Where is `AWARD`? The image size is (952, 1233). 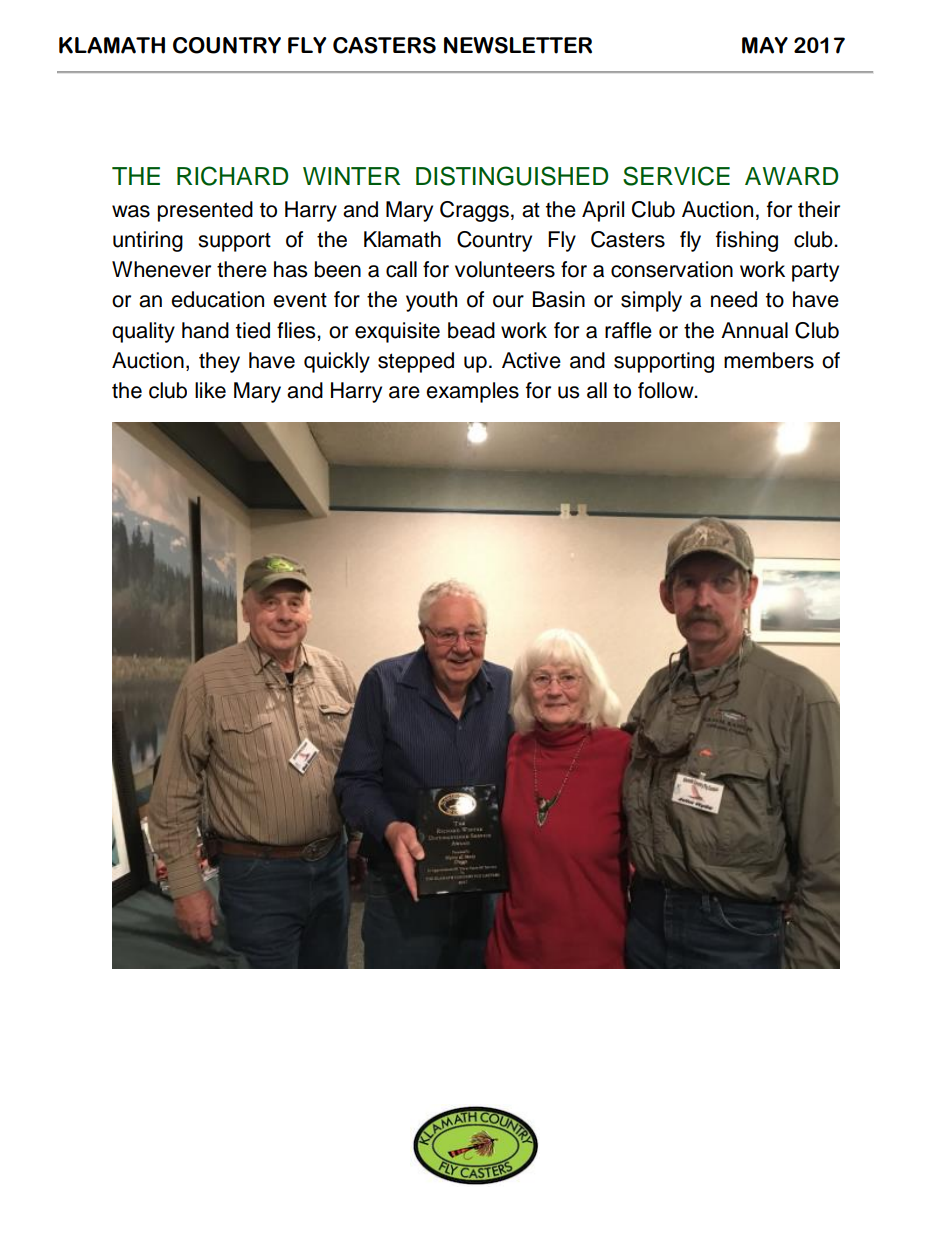 AWARD is located at coordinates (791, 176).
